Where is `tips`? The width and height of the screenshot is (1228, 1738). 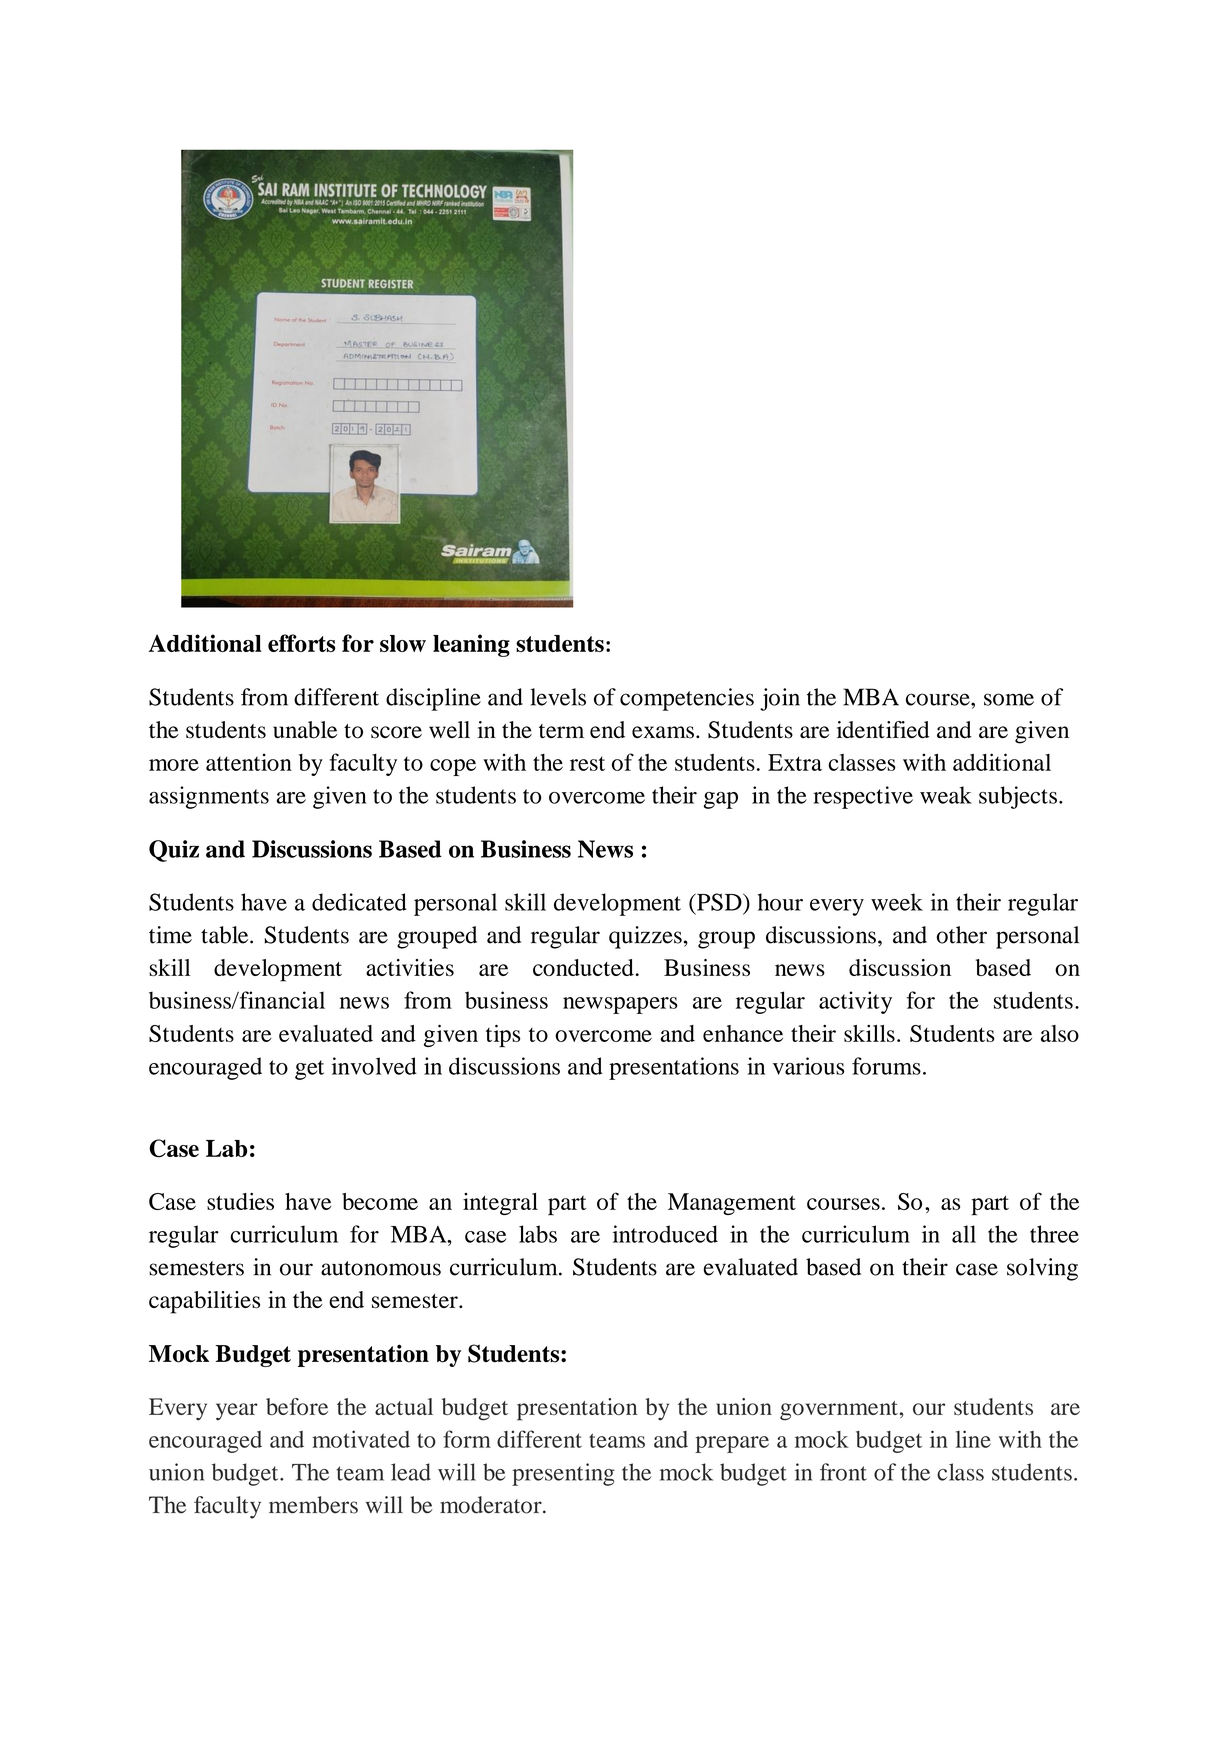
tips is located at coordinates (503, 1036).
